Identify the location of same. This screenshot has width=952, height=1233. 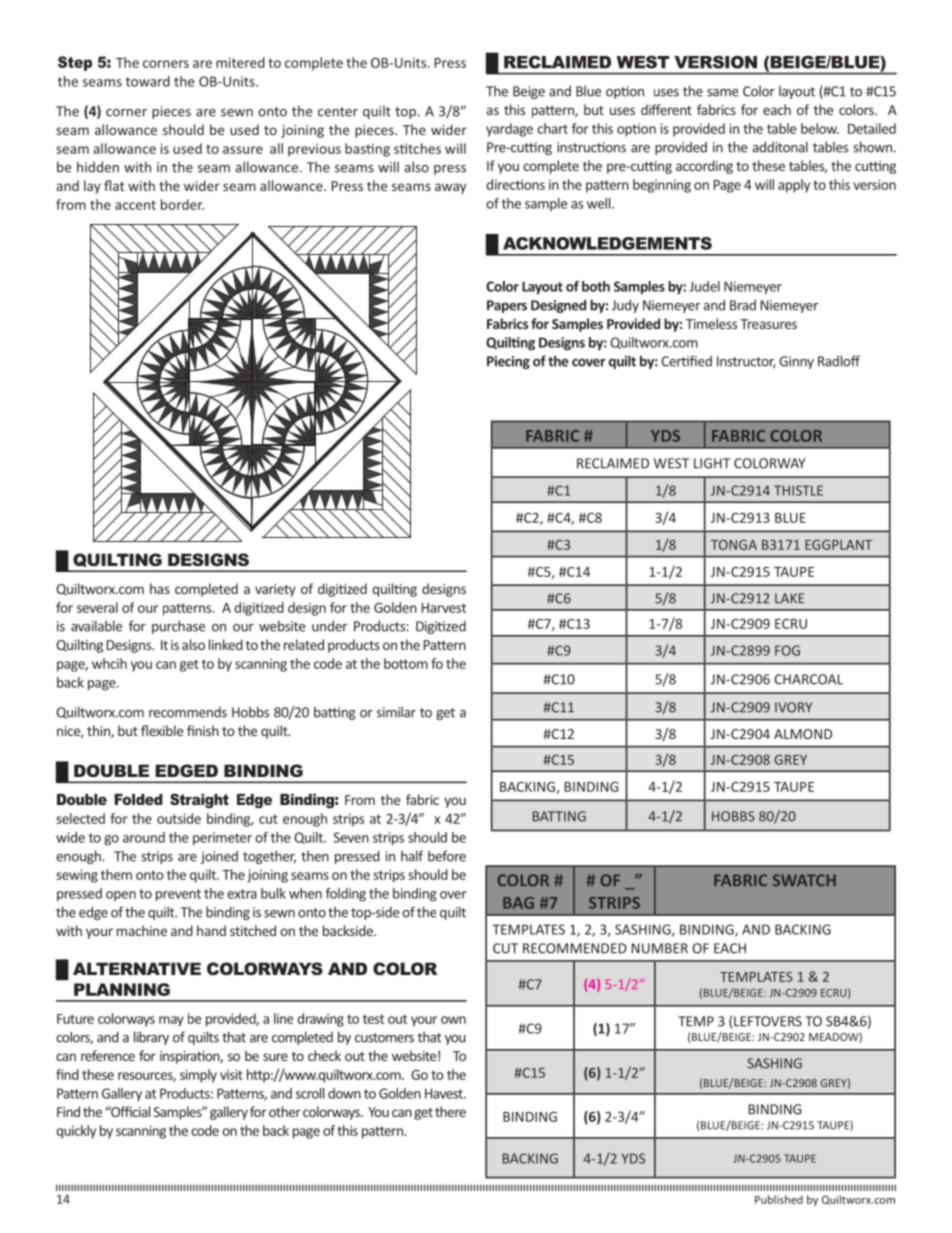
(722, 93).
